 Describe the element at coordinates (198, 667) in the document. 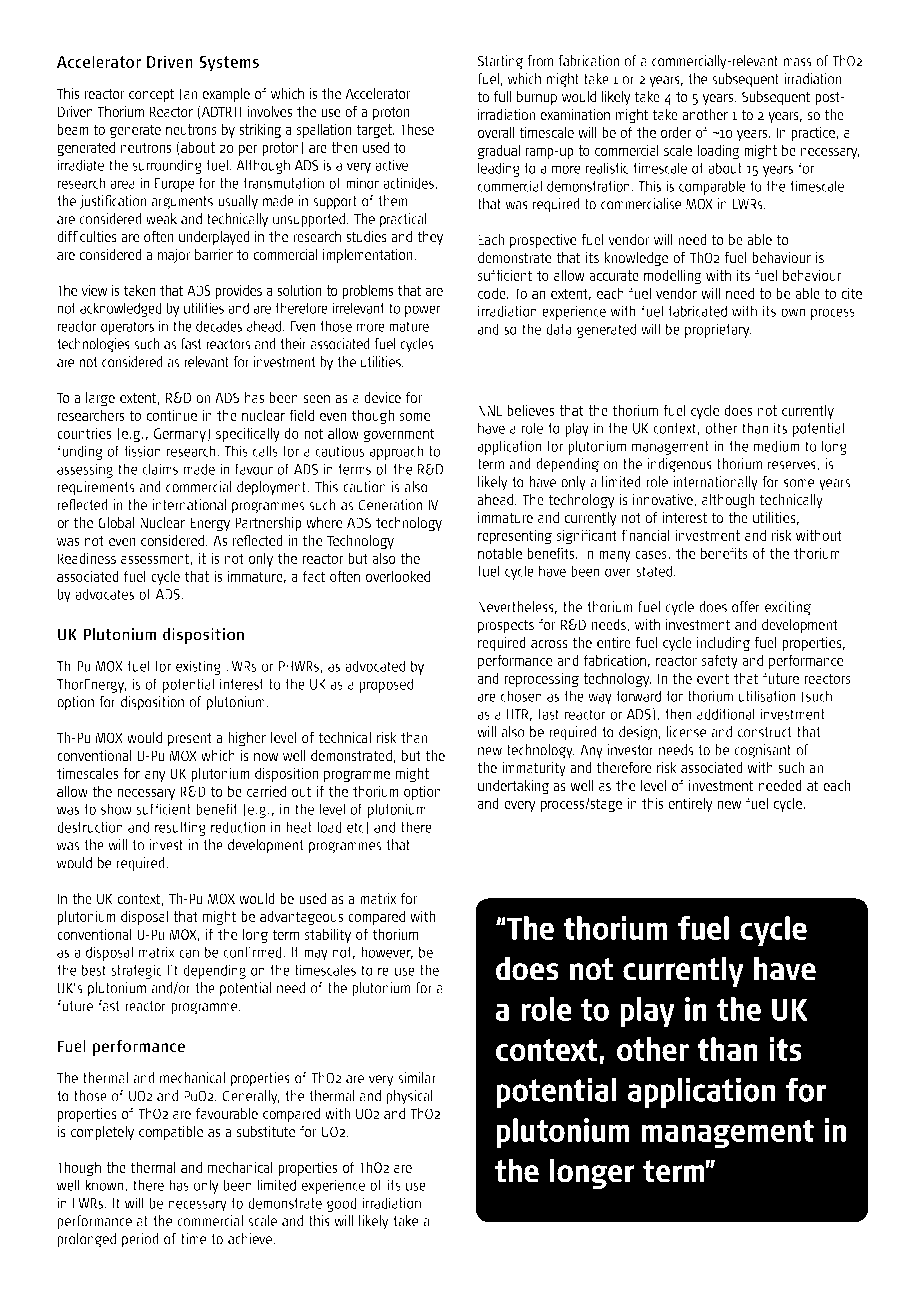

I see `existing` at that location.
